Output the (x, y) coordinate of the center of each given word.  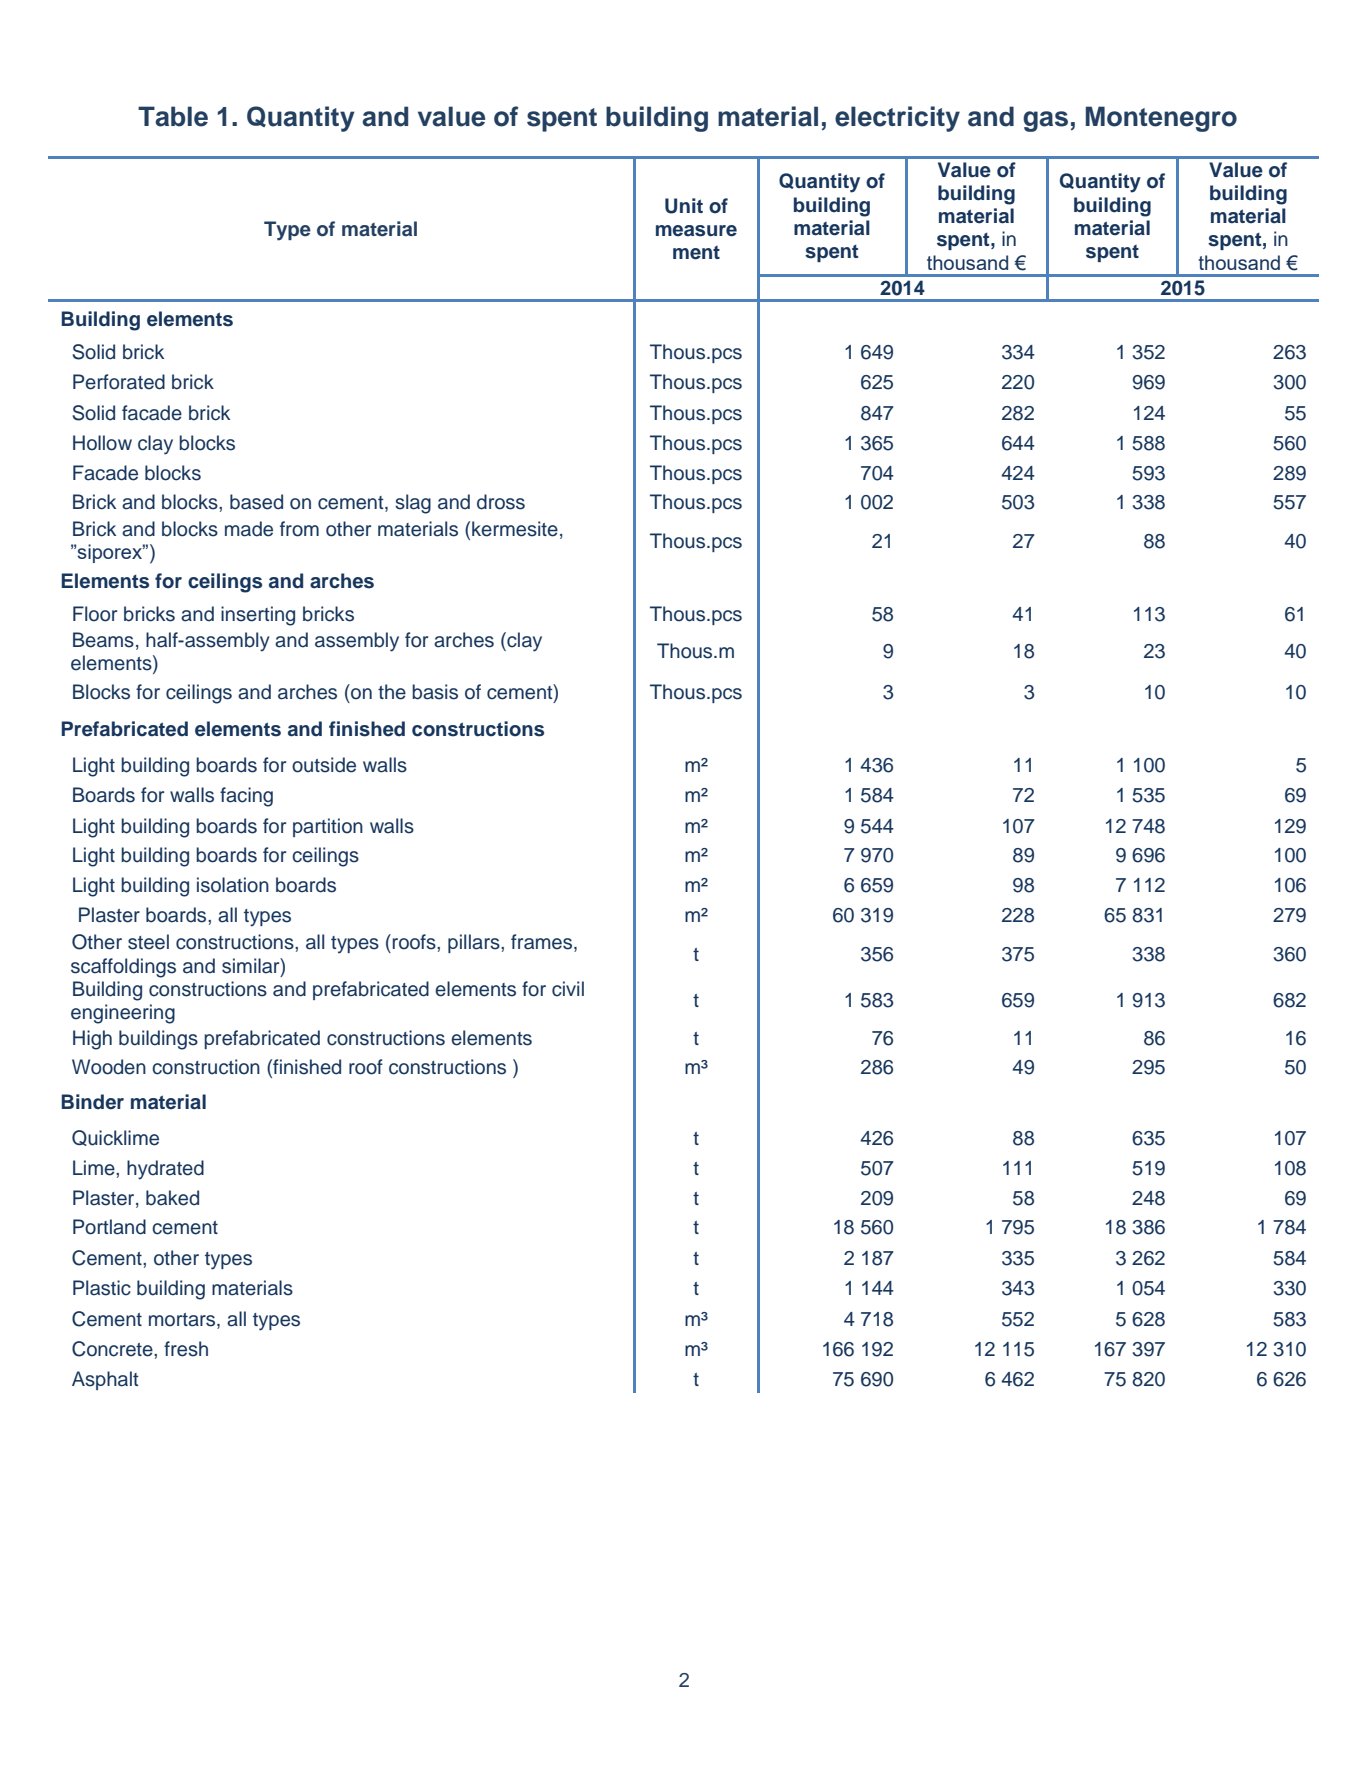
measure (696, 231)
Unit (684, 206)
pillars (475, 943)
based (256, 502)
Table (173, 116)
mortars (183, 1320)
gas (1045, 121)
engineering (123, 1014)
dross (501, 502)
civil (568, 989)
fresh (186, 1349)
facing (246, 797)
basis (435, 692)
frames (543, 943)
